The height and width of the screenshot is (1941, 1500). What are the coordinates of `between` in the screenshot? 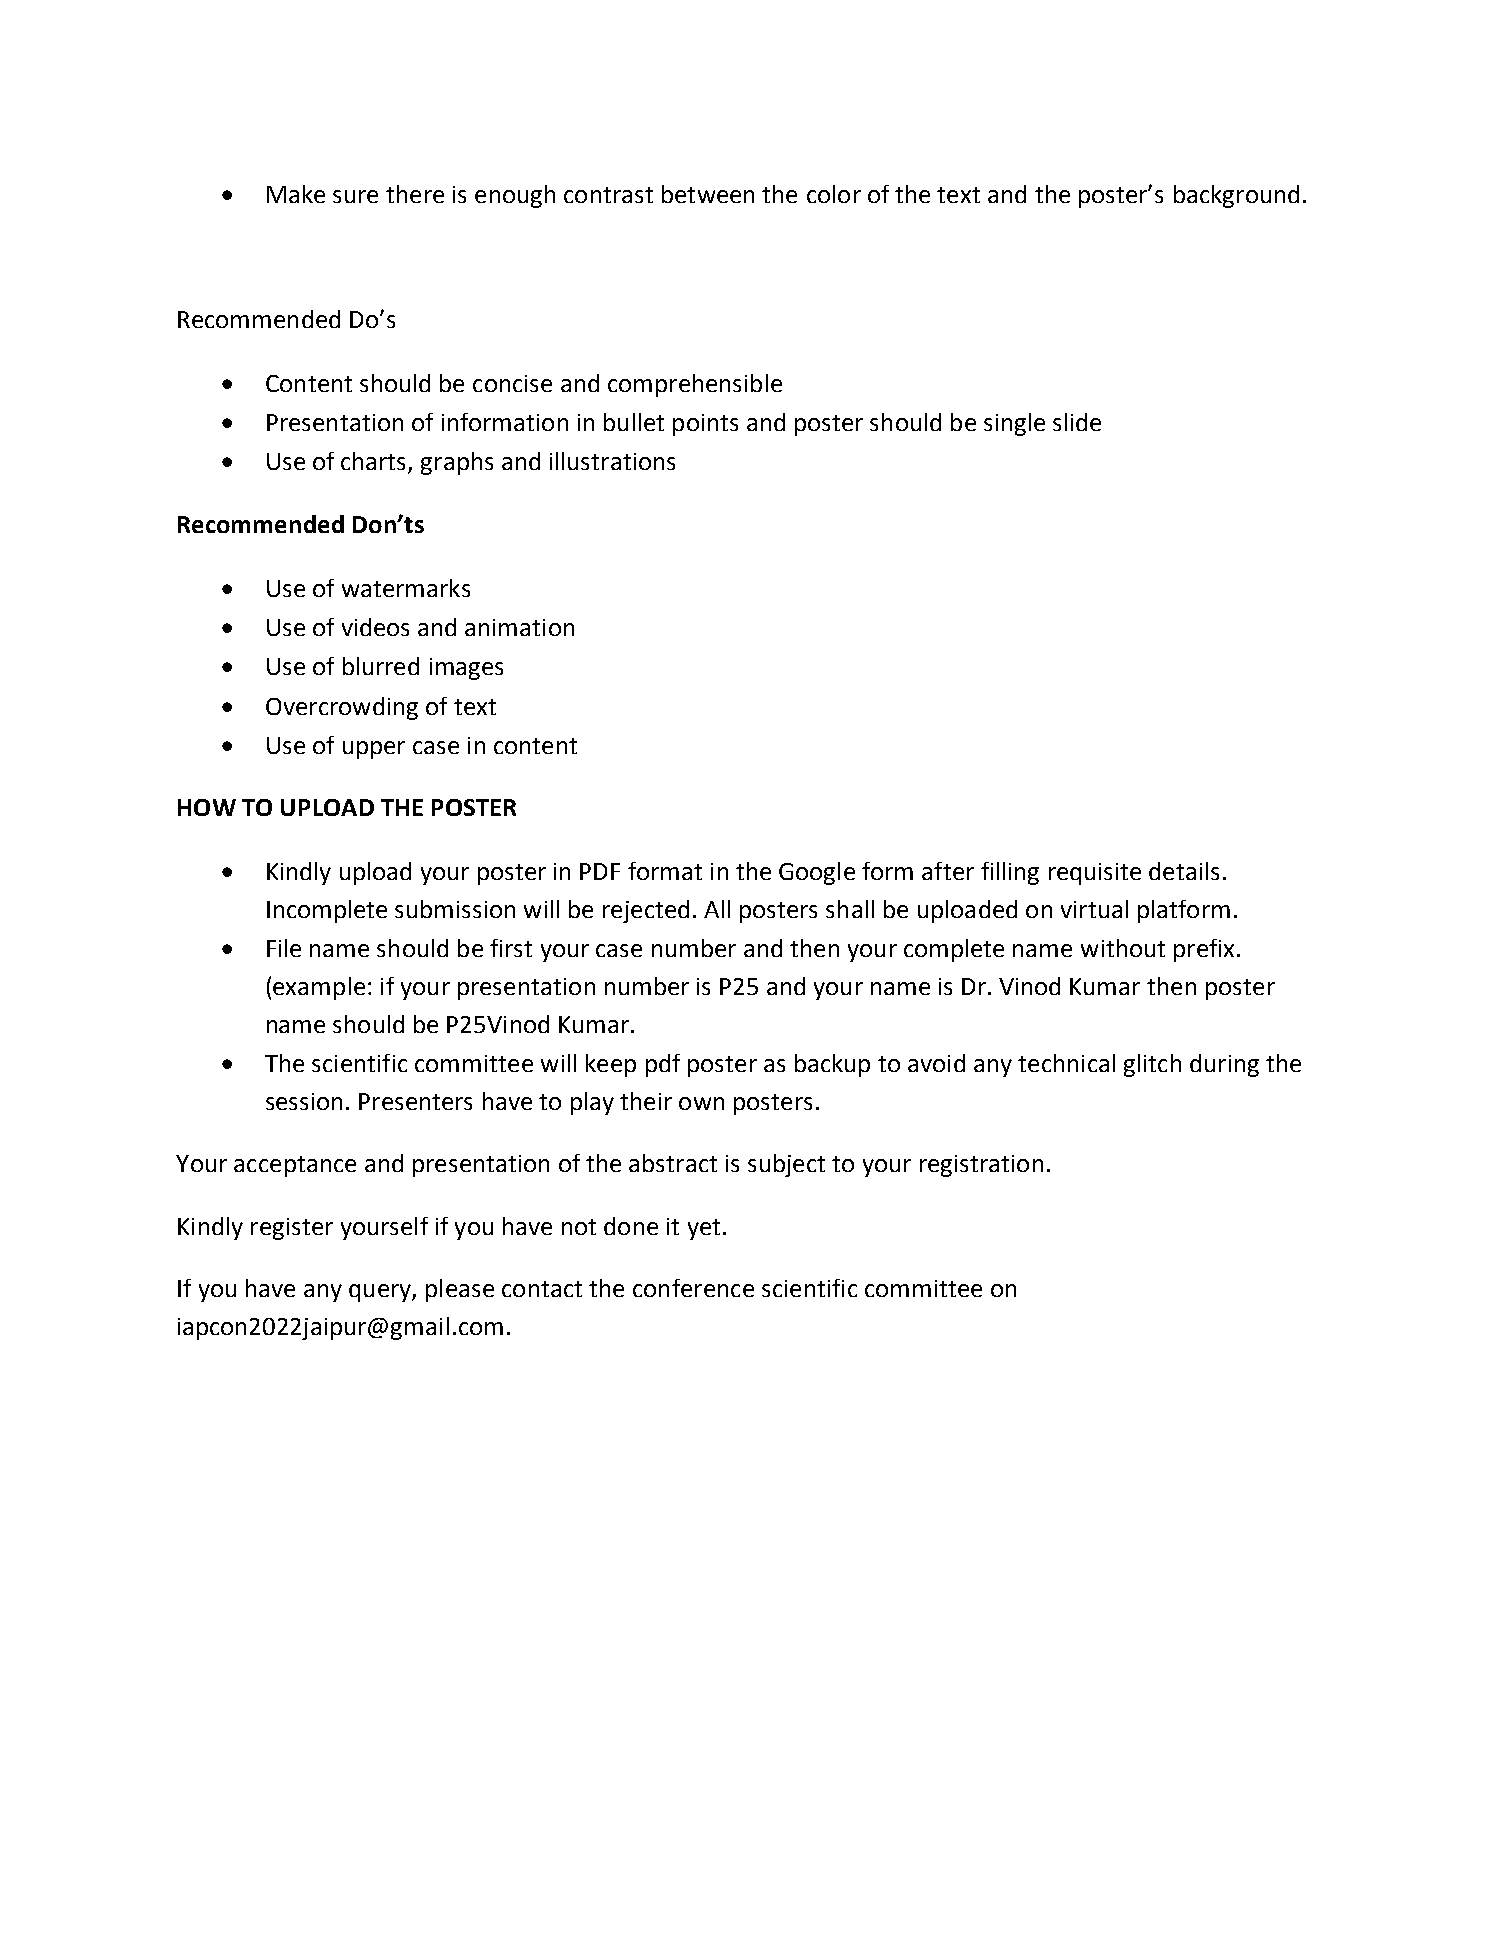 It's located at (708, 194).
